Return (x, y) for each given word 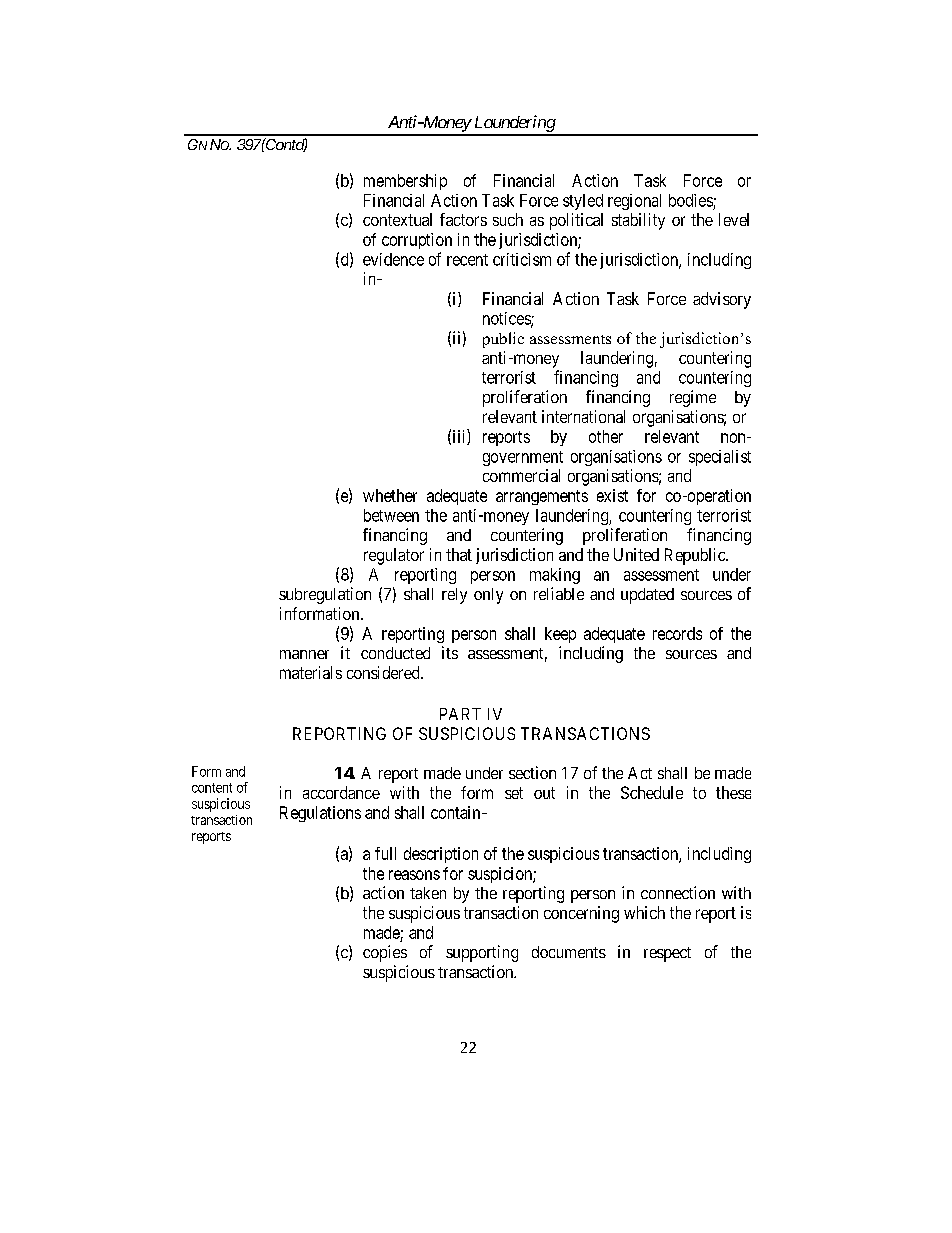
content (212, 788)
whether (390, 495)
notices (507, 319)
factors (463, 219)
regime (693, 398)
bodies (691, 200)
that (459, 554)
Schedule (652, 792)
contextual (397, 219)
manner (304, 654)
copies (385, 953)
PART (460, 714)
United (636, 554)
